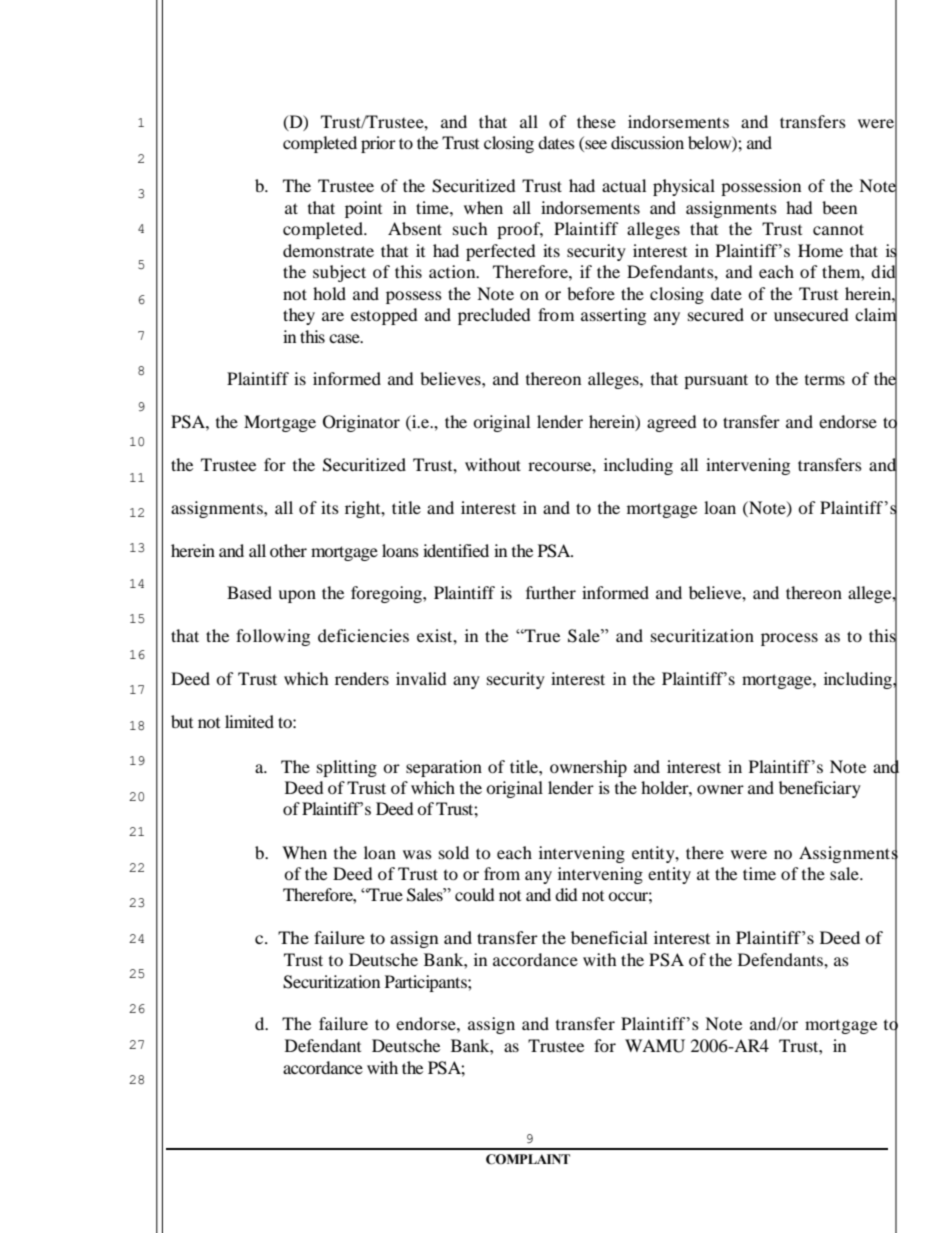 The height and width of the image is (1233, 952). What do you see at coordinates (378, 144) in the image?
I see `prior` at bounding box center [378, 144].
